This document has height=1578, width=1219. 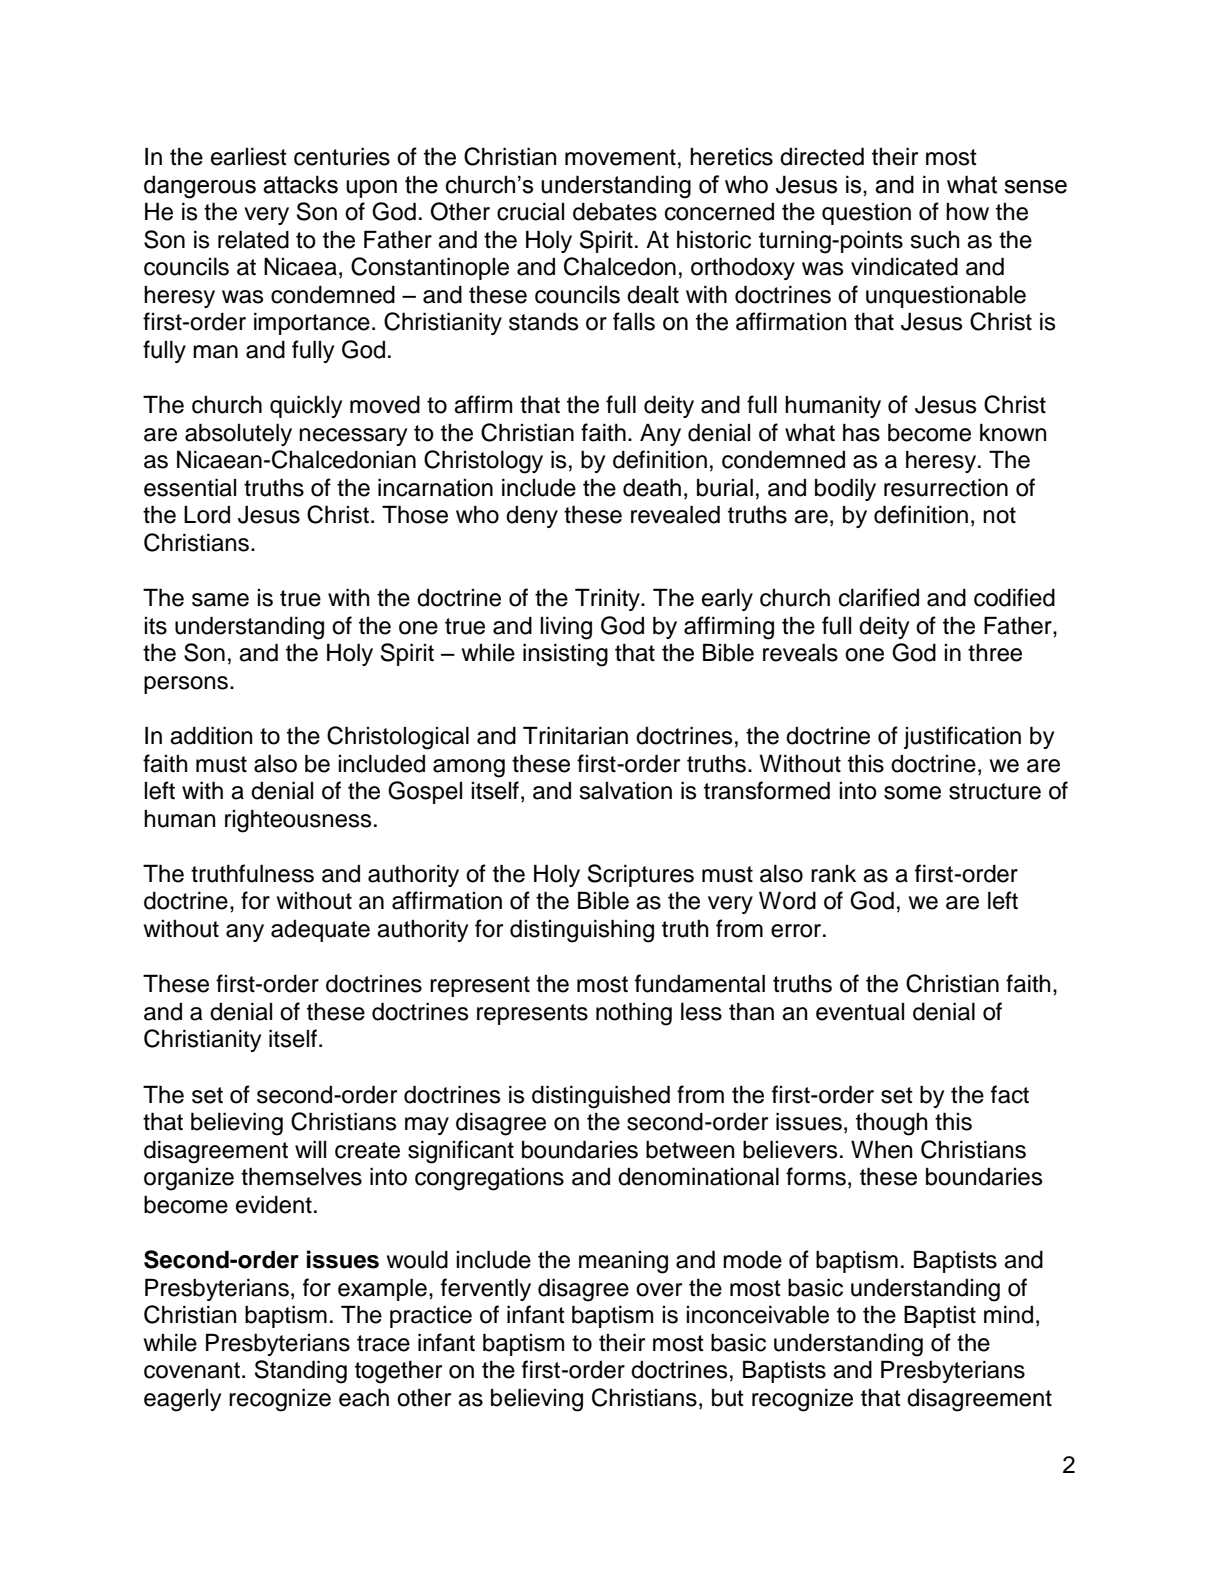 I want to click on attacks, so click(x=300, y=184).
